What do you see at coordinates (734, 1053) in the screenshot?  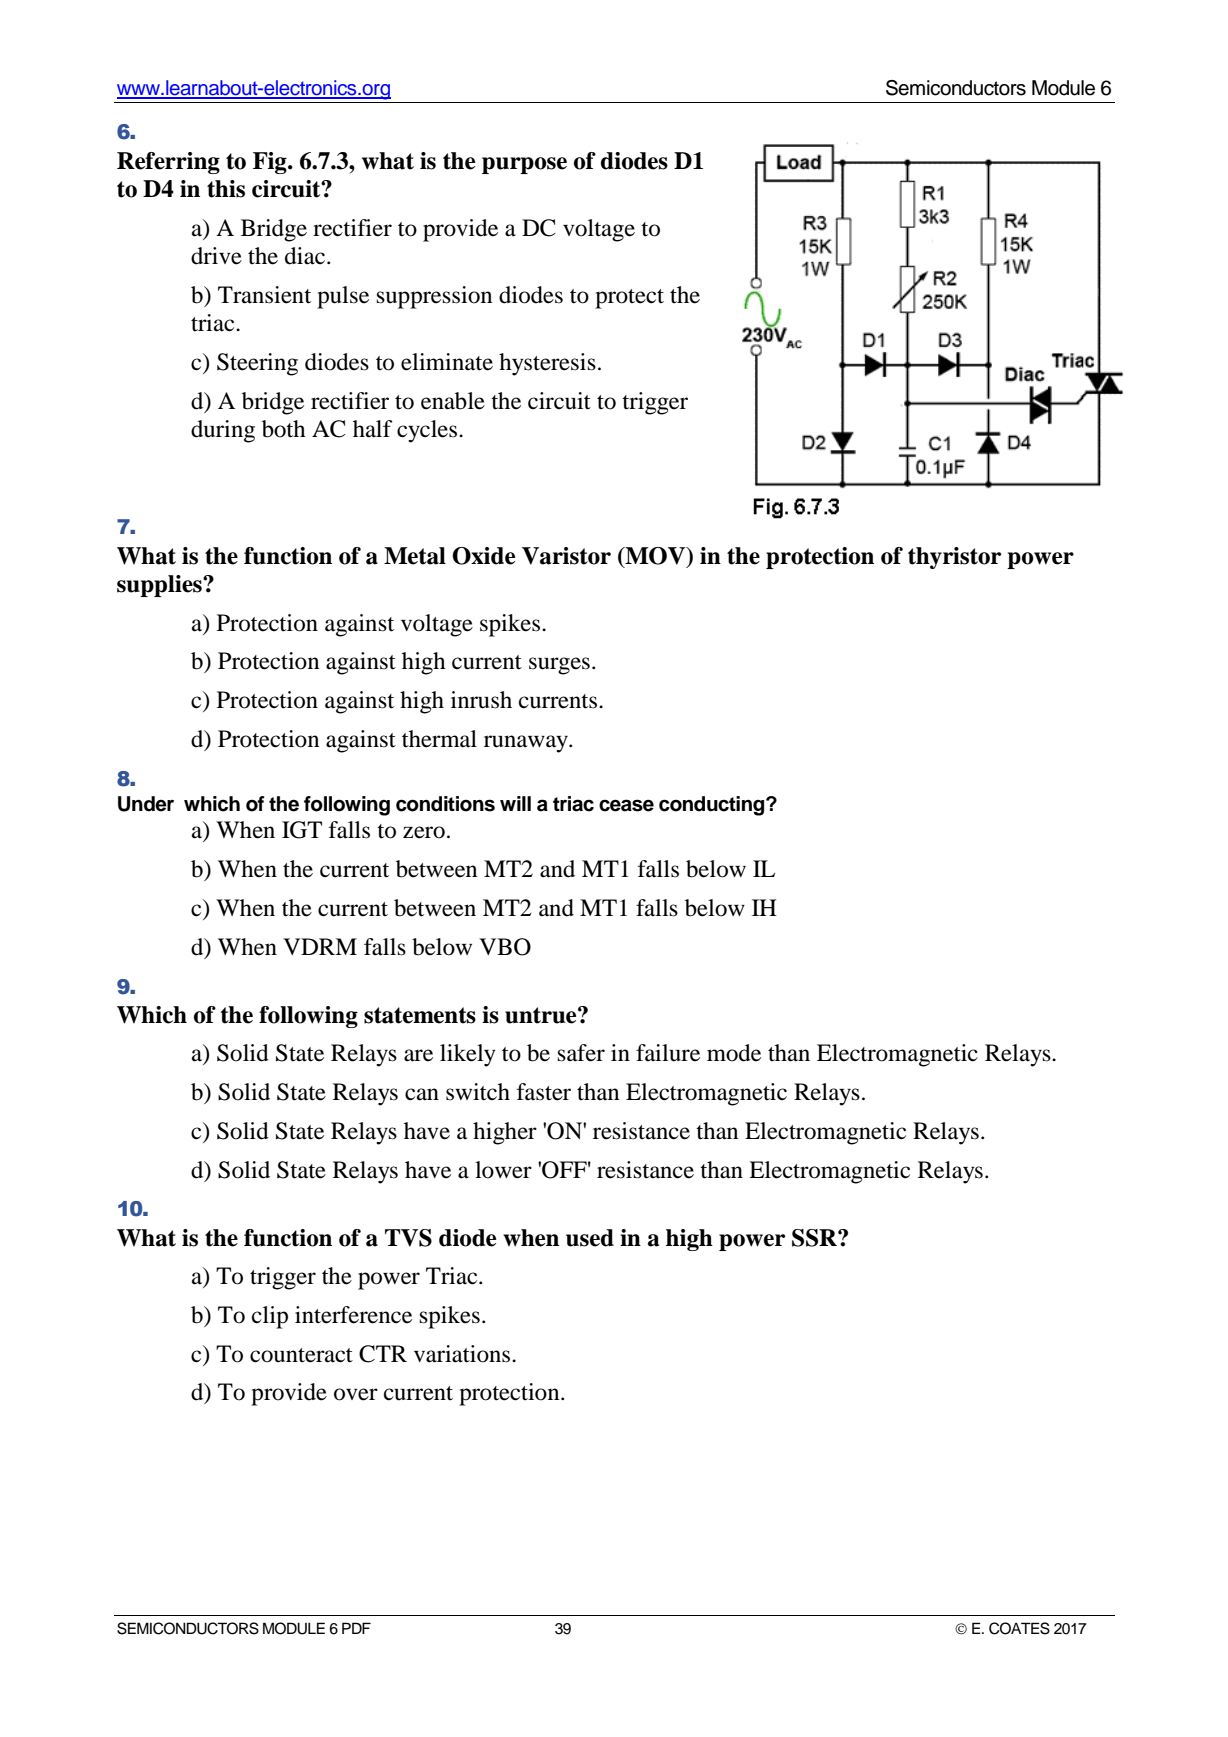 I see `mode` at bounding box center [734, 1053].
